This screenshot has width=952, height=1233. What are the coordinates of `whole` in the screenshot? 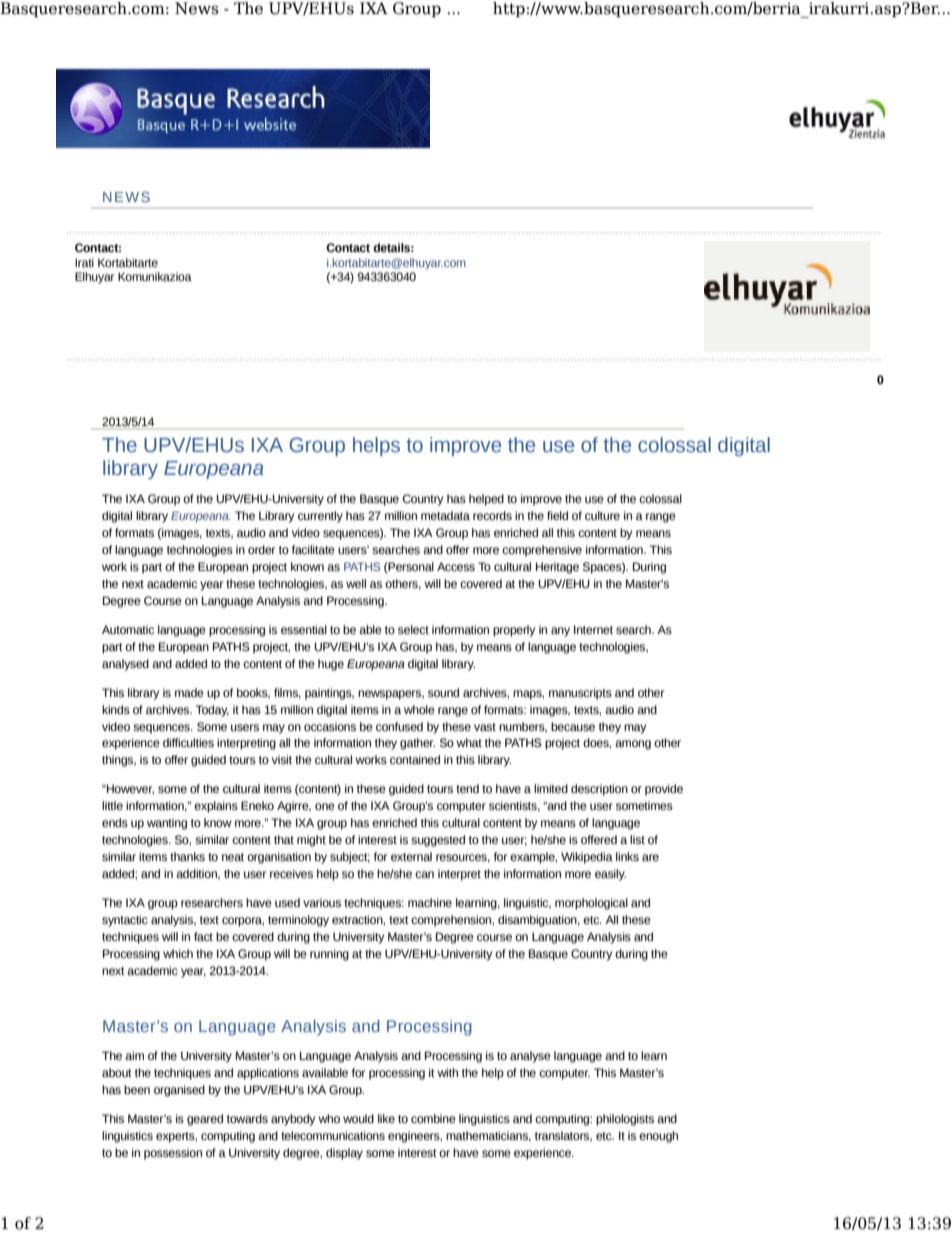 It's located at (419, 709).
